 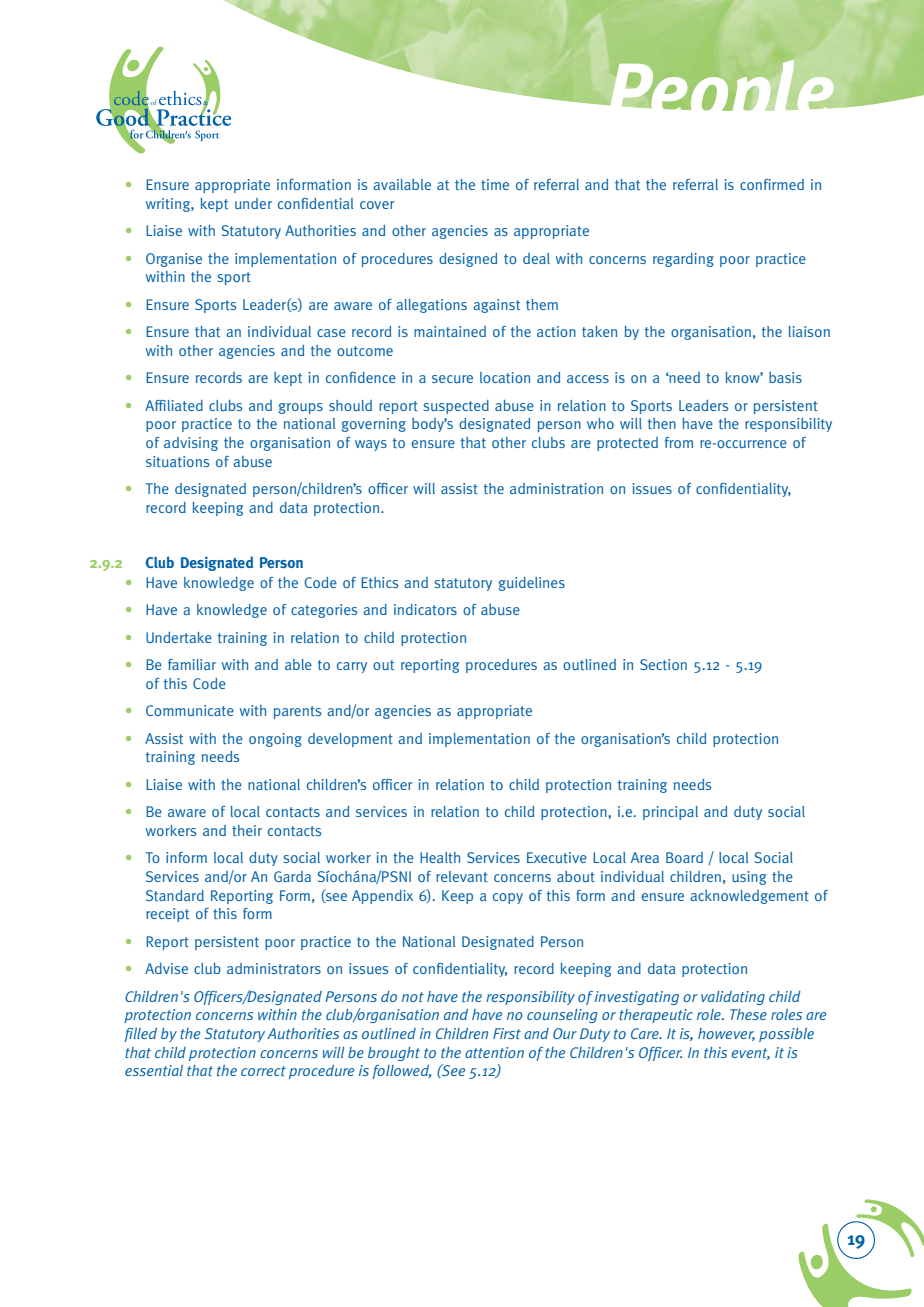 I want to click on situations, so click(x=177, y=461).
